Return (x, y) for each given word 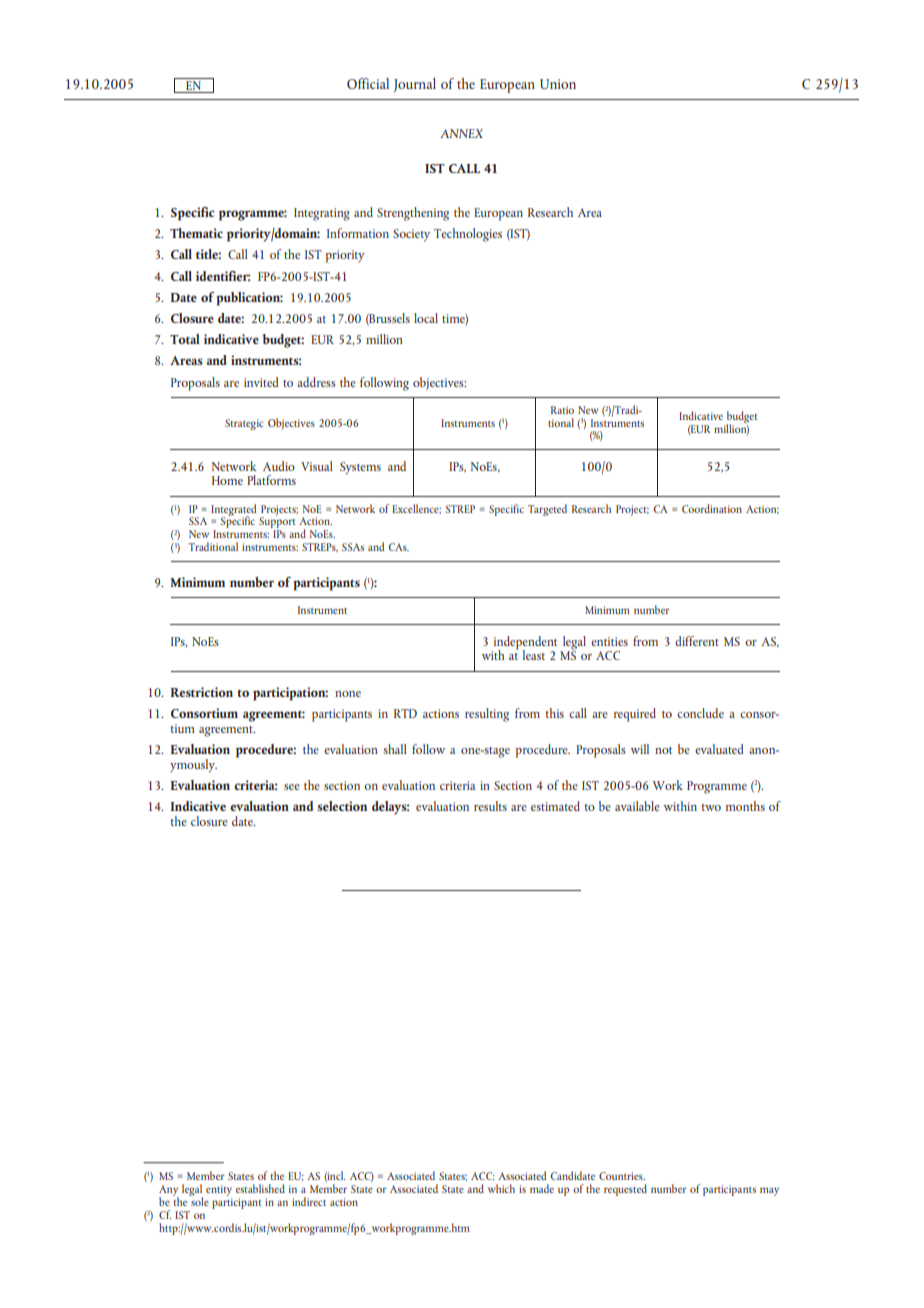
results (490, 806)
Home (227, 480)
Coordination (712, 508)
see (292, 787)
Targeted (547, 510)
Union (558, 84)
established (260, 1188)
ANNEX (461, 133)
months (745, 806)
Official (368, 83)
